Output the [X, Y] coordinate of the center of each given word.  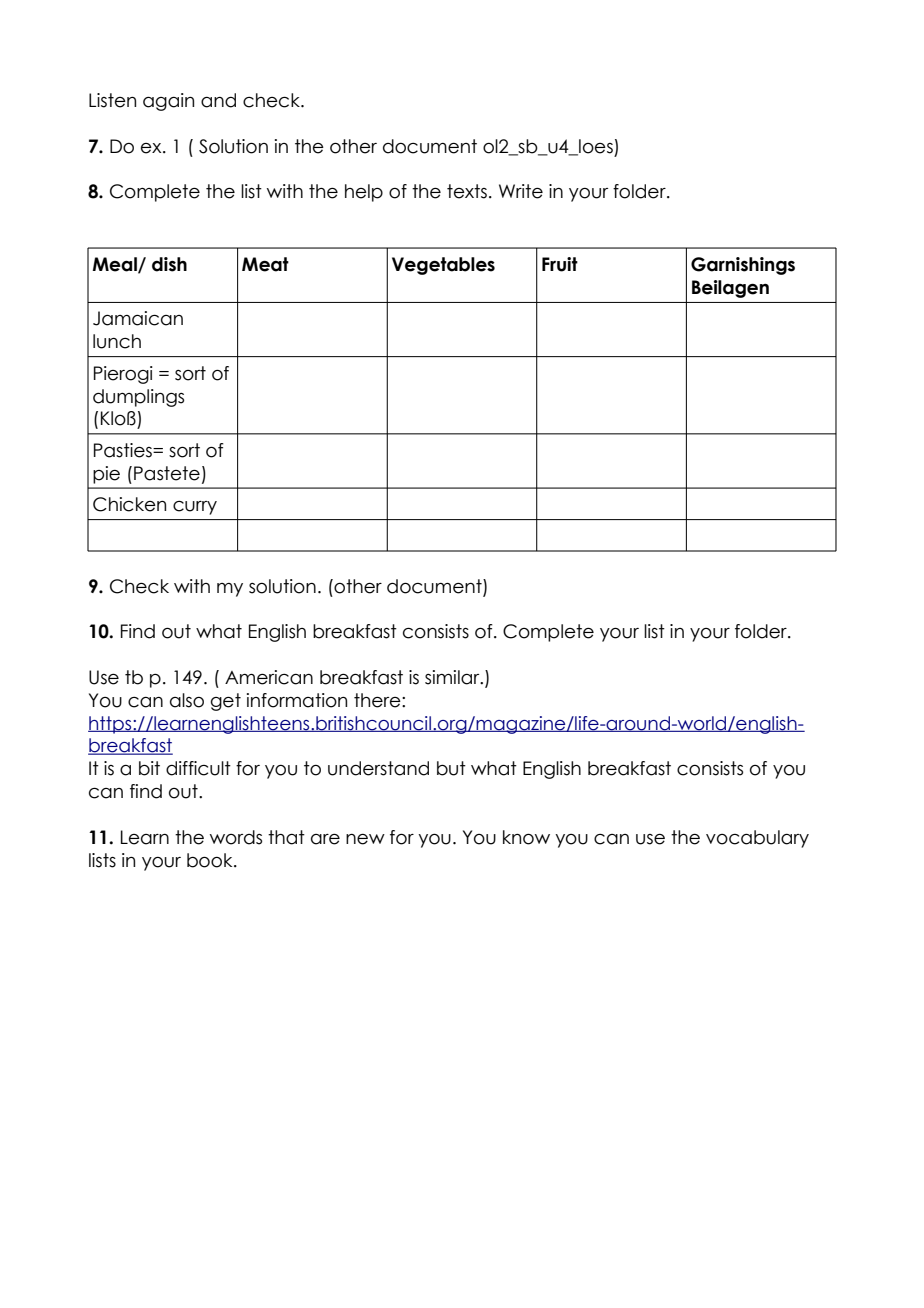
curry [195, 508]
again [168, 102]
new [365, 839]
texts [467, 191]
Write [521, 191]
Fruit [560, 264]
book [211, 860]
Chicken [129, 504]
